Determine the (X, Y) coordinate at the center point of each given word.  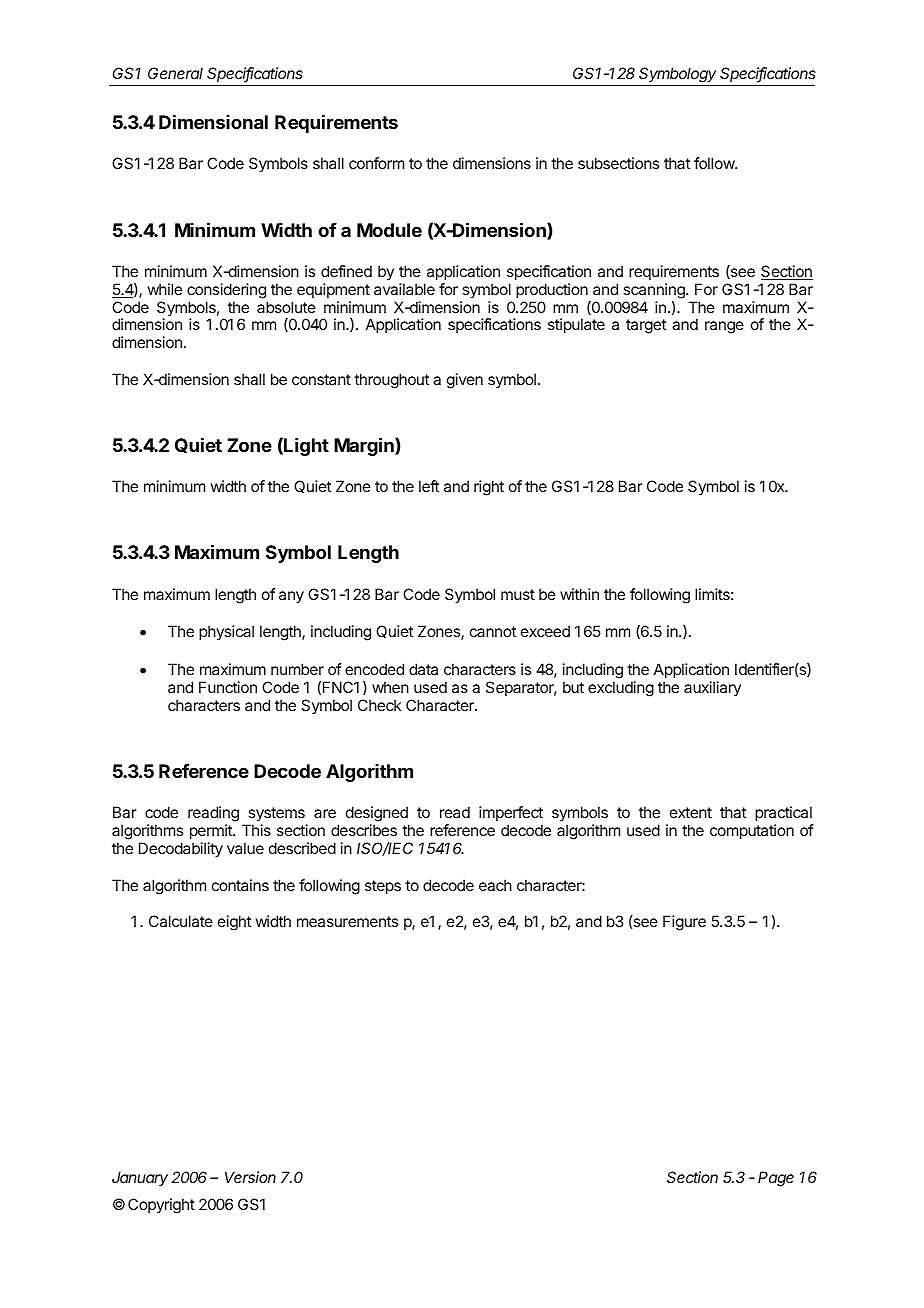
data (423, 669)
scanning (655, 291)
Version (250, 1177)
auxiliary (712, 688)
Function (228, 687)
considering (226, 291)
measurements (347, 921)
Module (389, 230)
